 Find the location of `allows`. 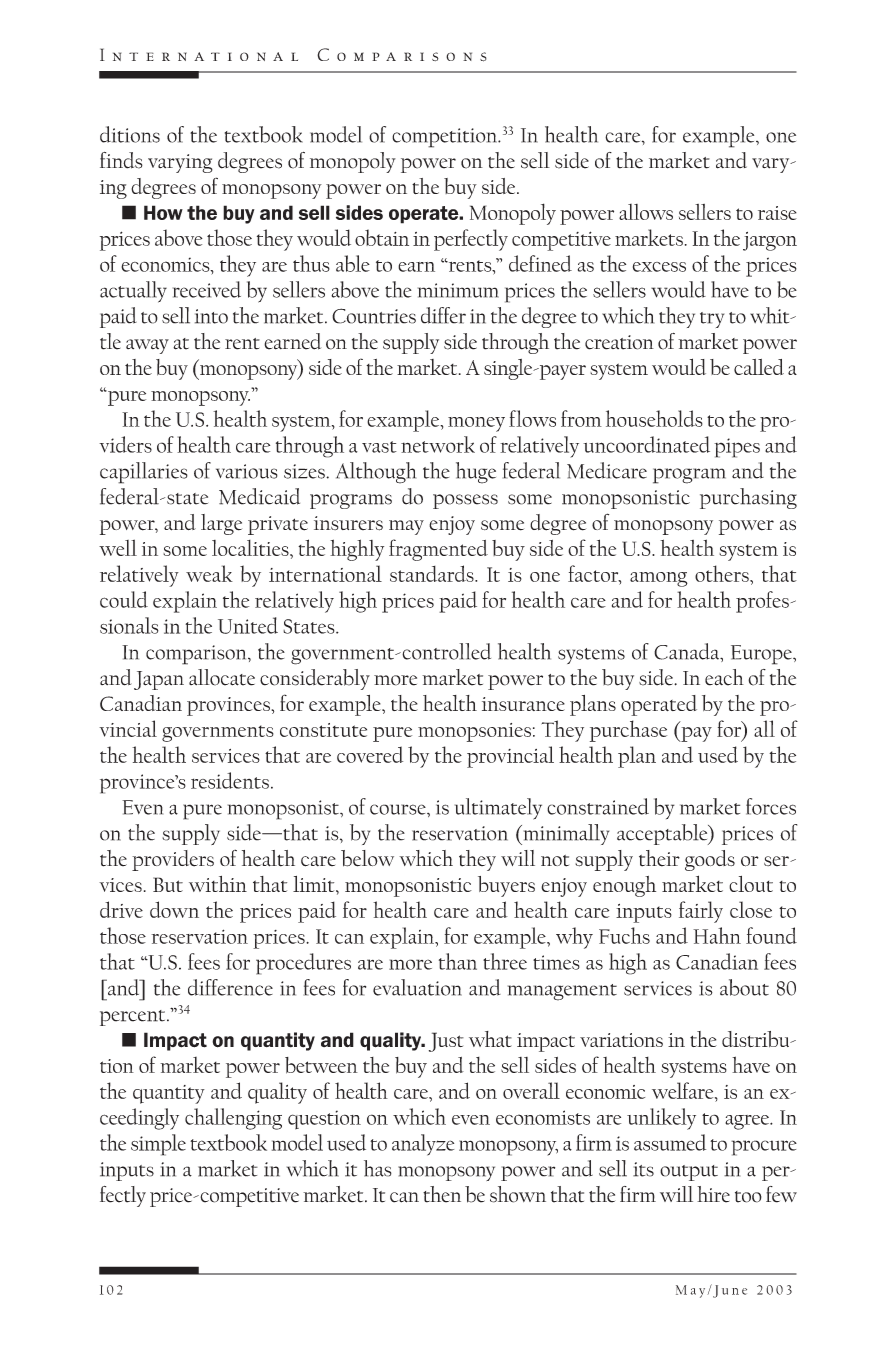

allows is located at coordinates (646, 212).
